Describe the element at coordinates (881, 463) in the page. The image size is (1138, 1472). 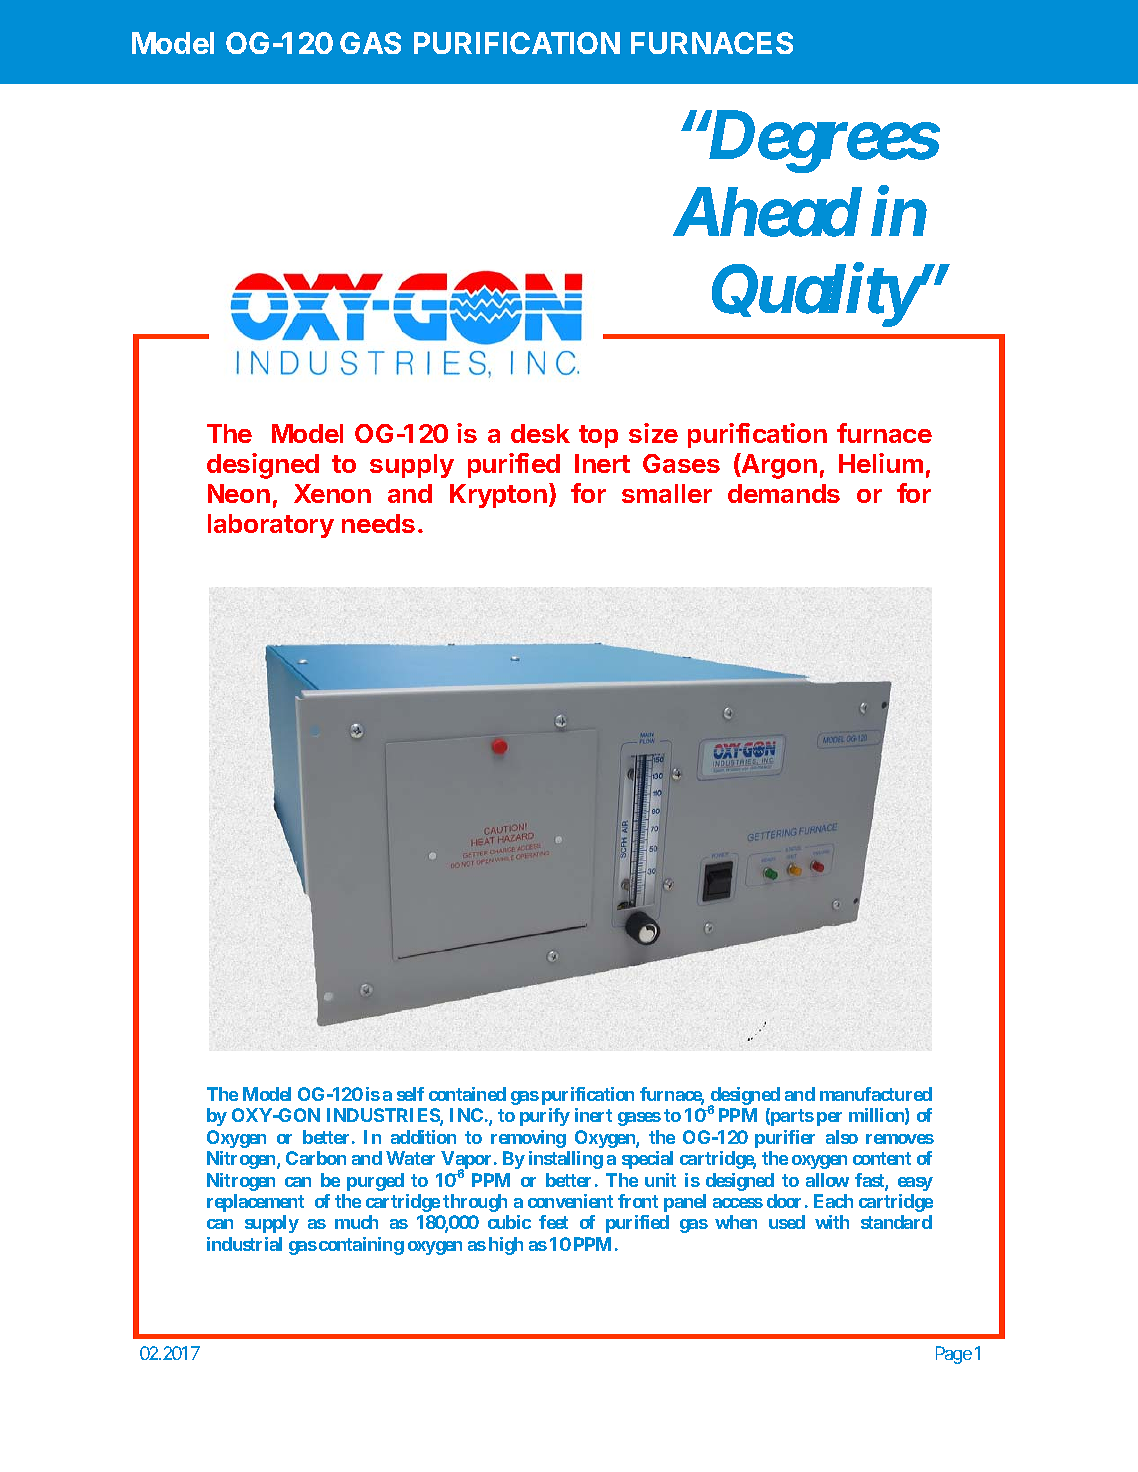
I see `Helium` at that location.
